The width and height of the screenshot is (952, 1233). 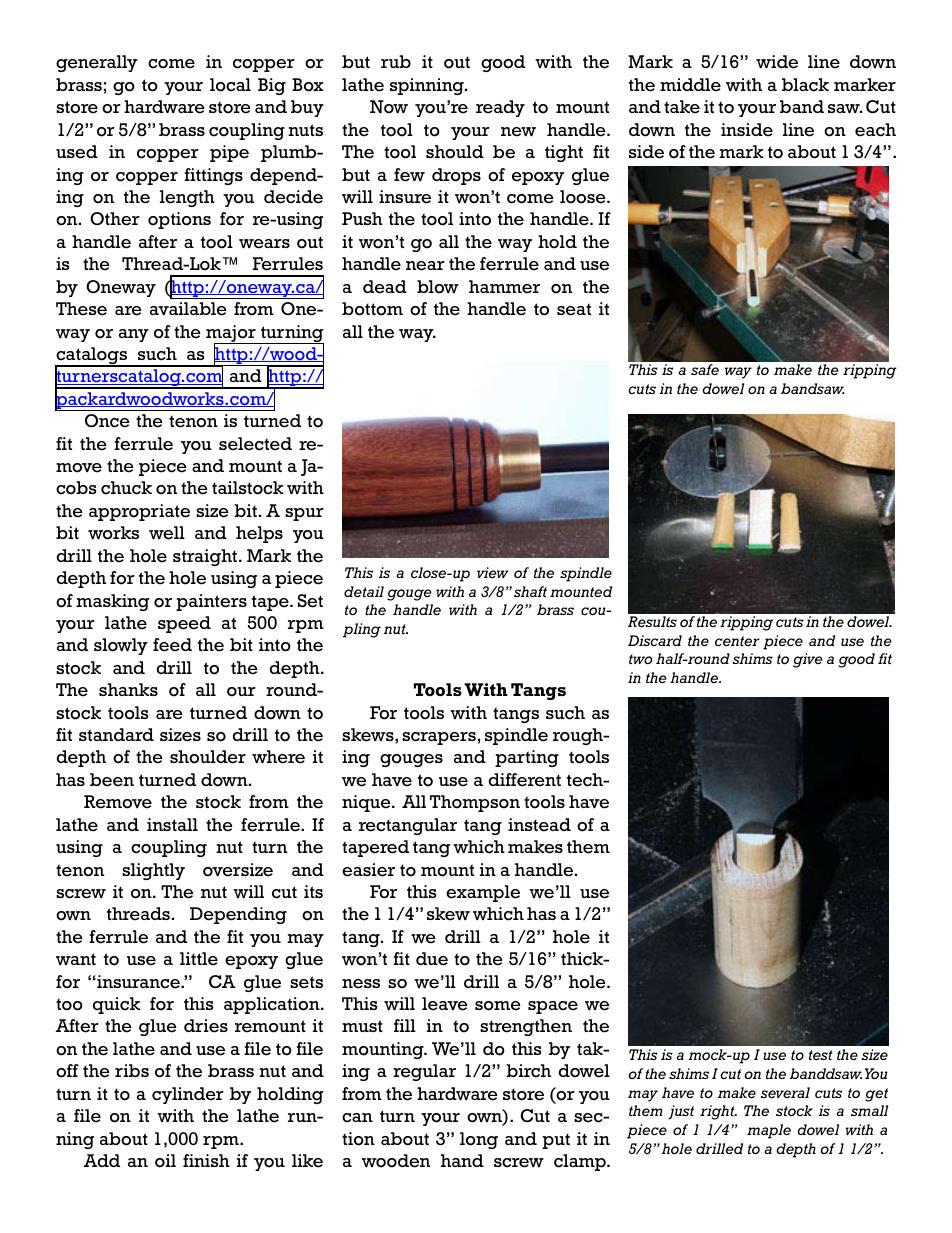 I want to click on black, so click(x=805, y=85).
